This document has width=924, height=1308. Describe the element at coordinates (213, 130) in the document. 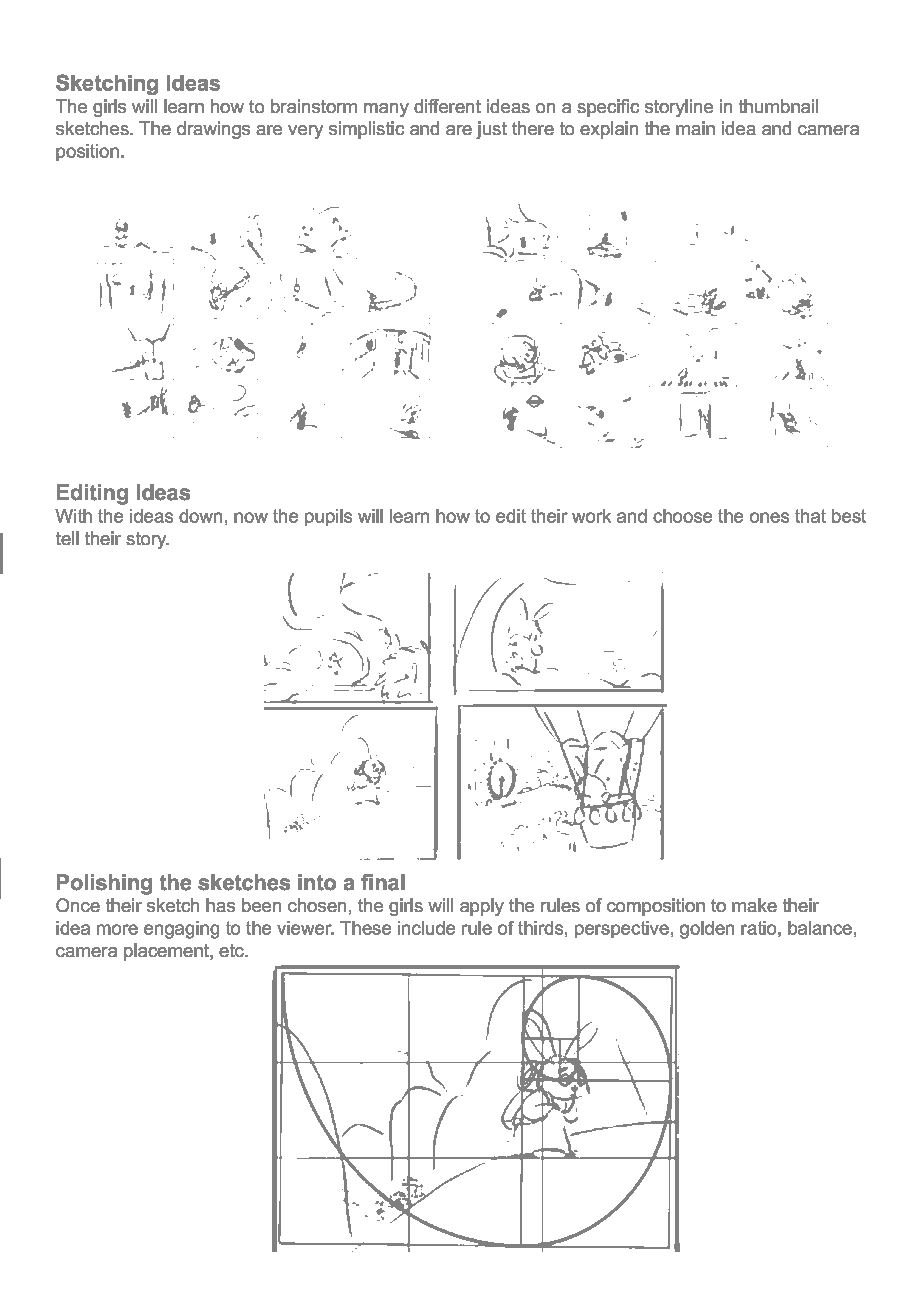

I see `drawings` at that location.
